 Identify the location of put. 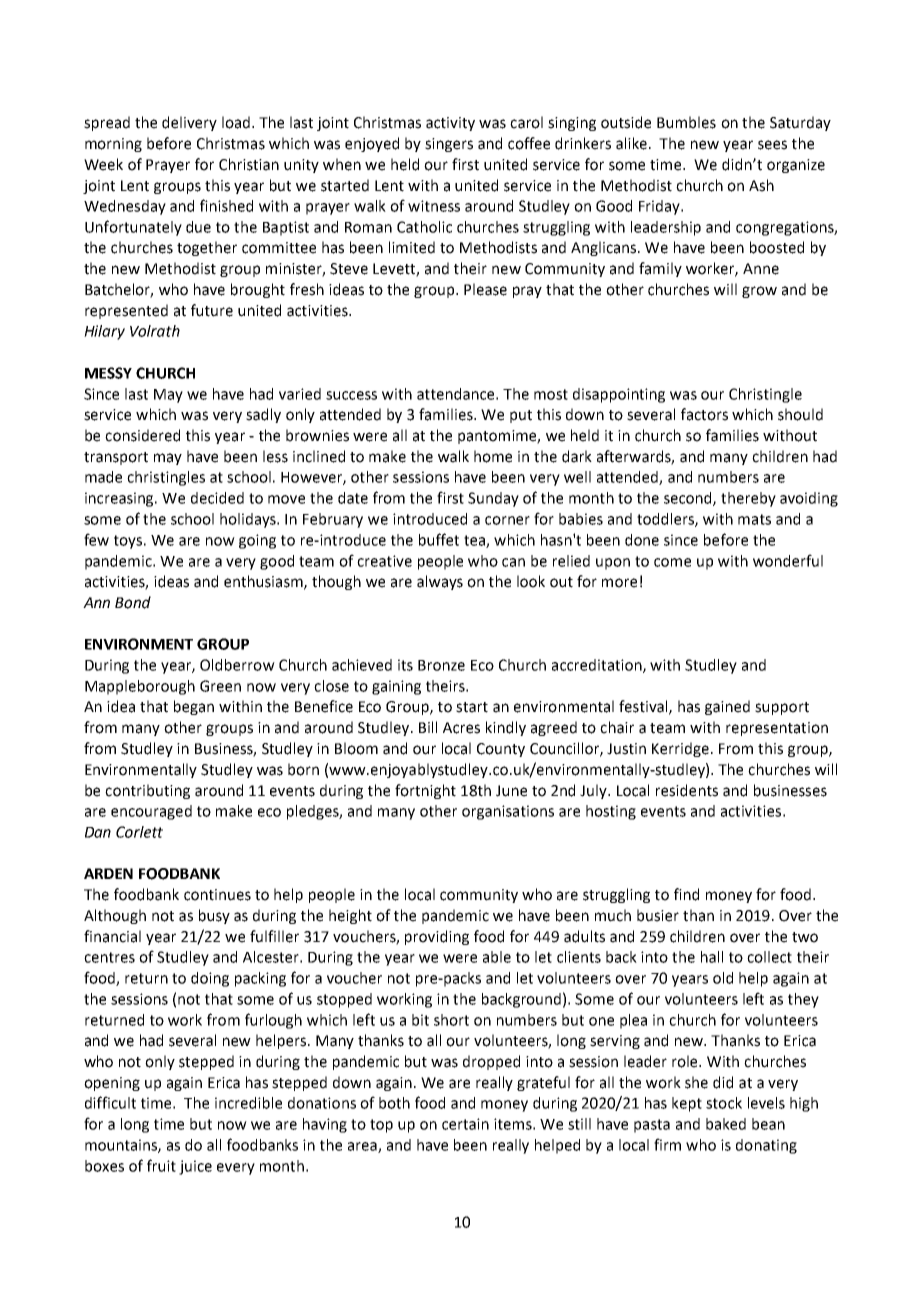
(521, 416).
